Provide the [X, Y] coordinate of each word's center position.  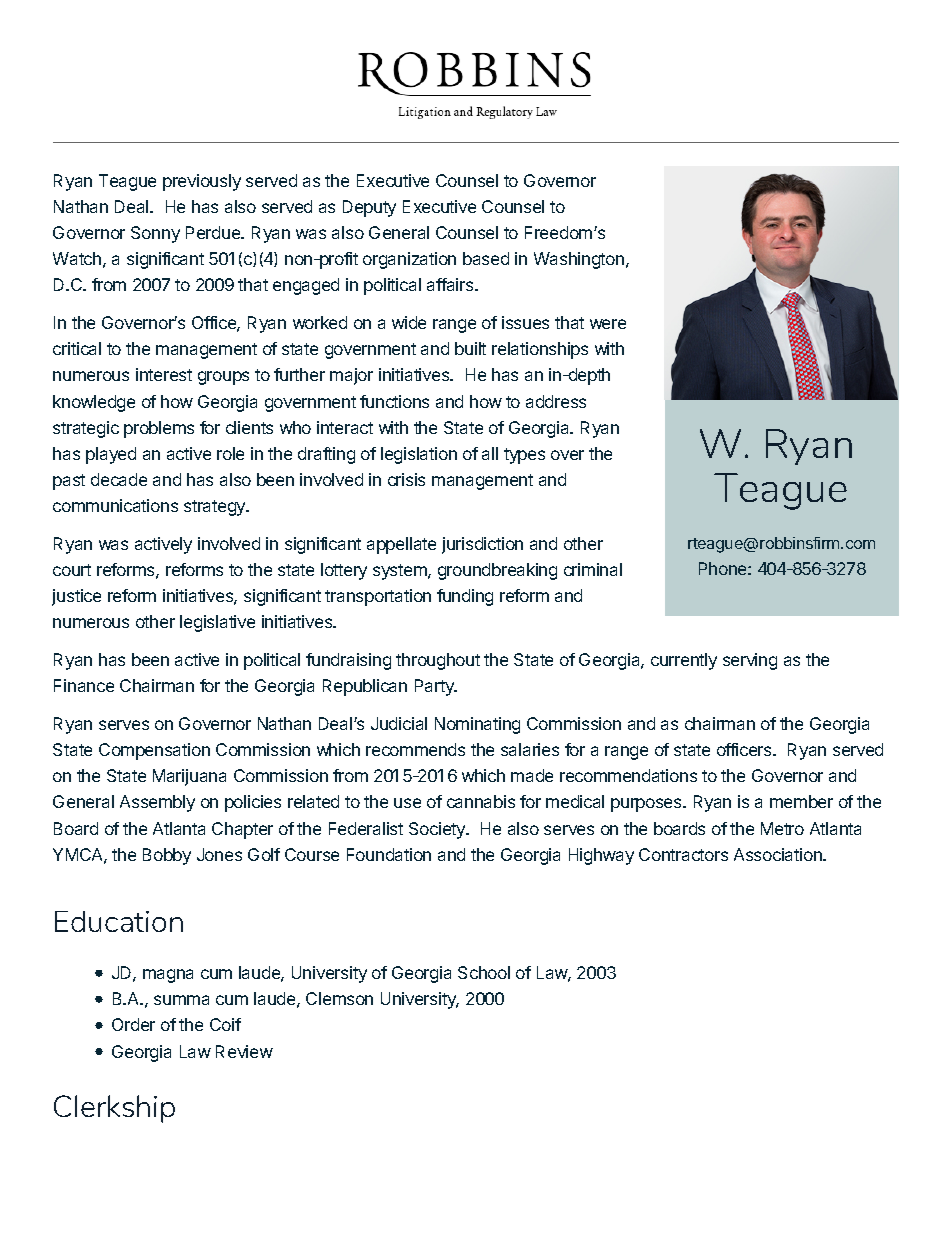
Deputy [369, 208]
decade [119, 479]
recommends [415, 749]
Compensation [154, 751]
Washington [580, 260]
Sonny [155, 234]
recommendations [628, 775]
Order [133, 1024]
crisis [406, 479]
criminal [593, 569]
